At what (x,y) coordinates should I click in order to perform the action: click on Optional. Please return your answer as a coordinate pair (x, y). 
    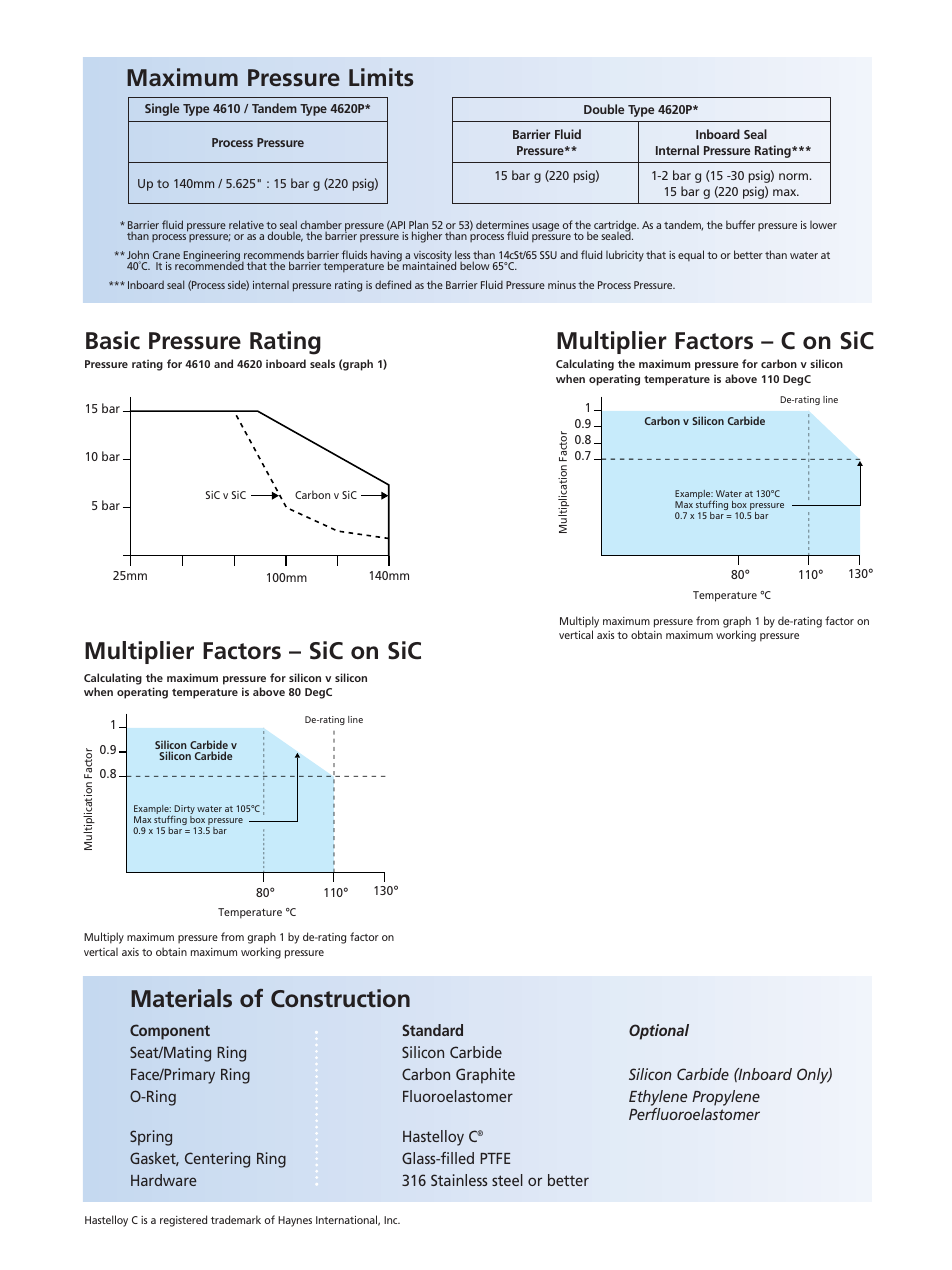
    Looking at the image, I should click on (659, 1032).
